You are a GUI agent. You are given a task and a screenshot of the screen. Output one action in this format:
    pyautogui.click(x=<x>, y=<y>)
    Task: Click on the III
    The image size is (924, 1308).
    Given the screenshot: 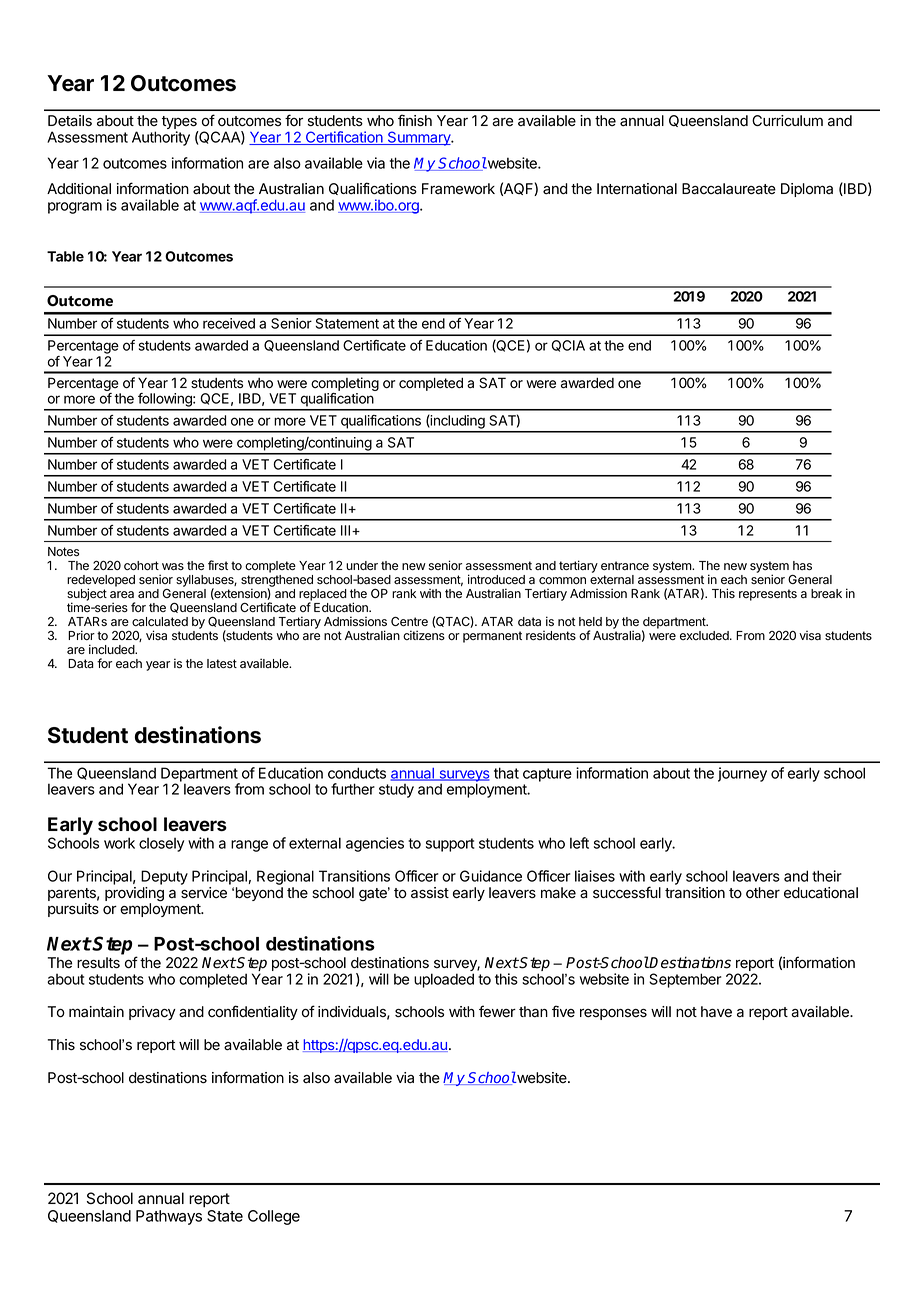 What is the action you would take?
    pyautogui.click(x=347, y=530)
